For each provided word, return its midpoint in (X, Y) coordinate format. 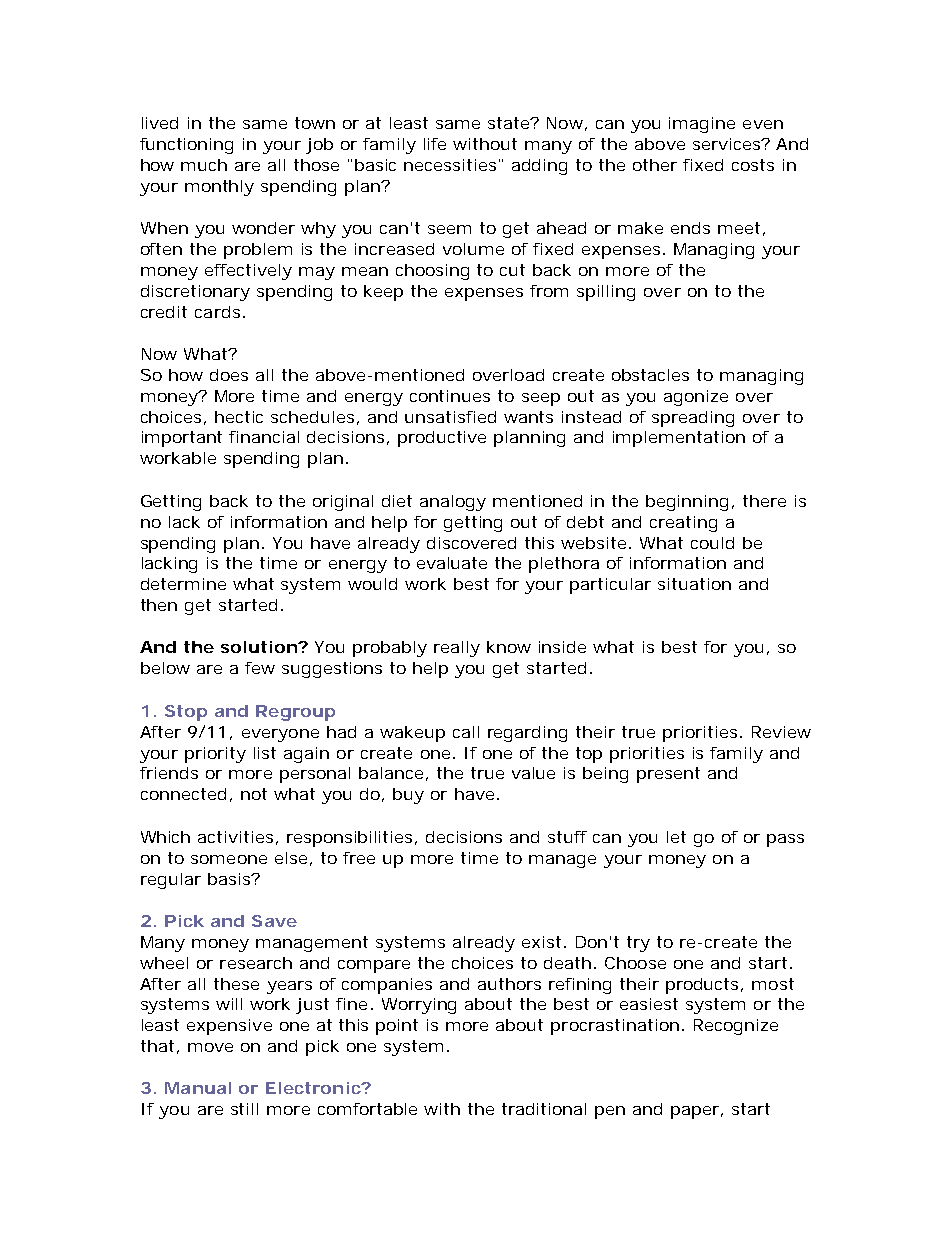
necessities (450, 165)
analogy (453, 503)
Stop (186, 713)
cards (217, 312)
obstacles (650, 375)
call (466, 732)
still (244, 1109)
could (712, 543)
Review (781, 732)
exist (541, 942)
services (728, 144)
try (638, 944)
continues (450, 396)
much (204, 165)
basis (230, 879)
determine (183, 584)
